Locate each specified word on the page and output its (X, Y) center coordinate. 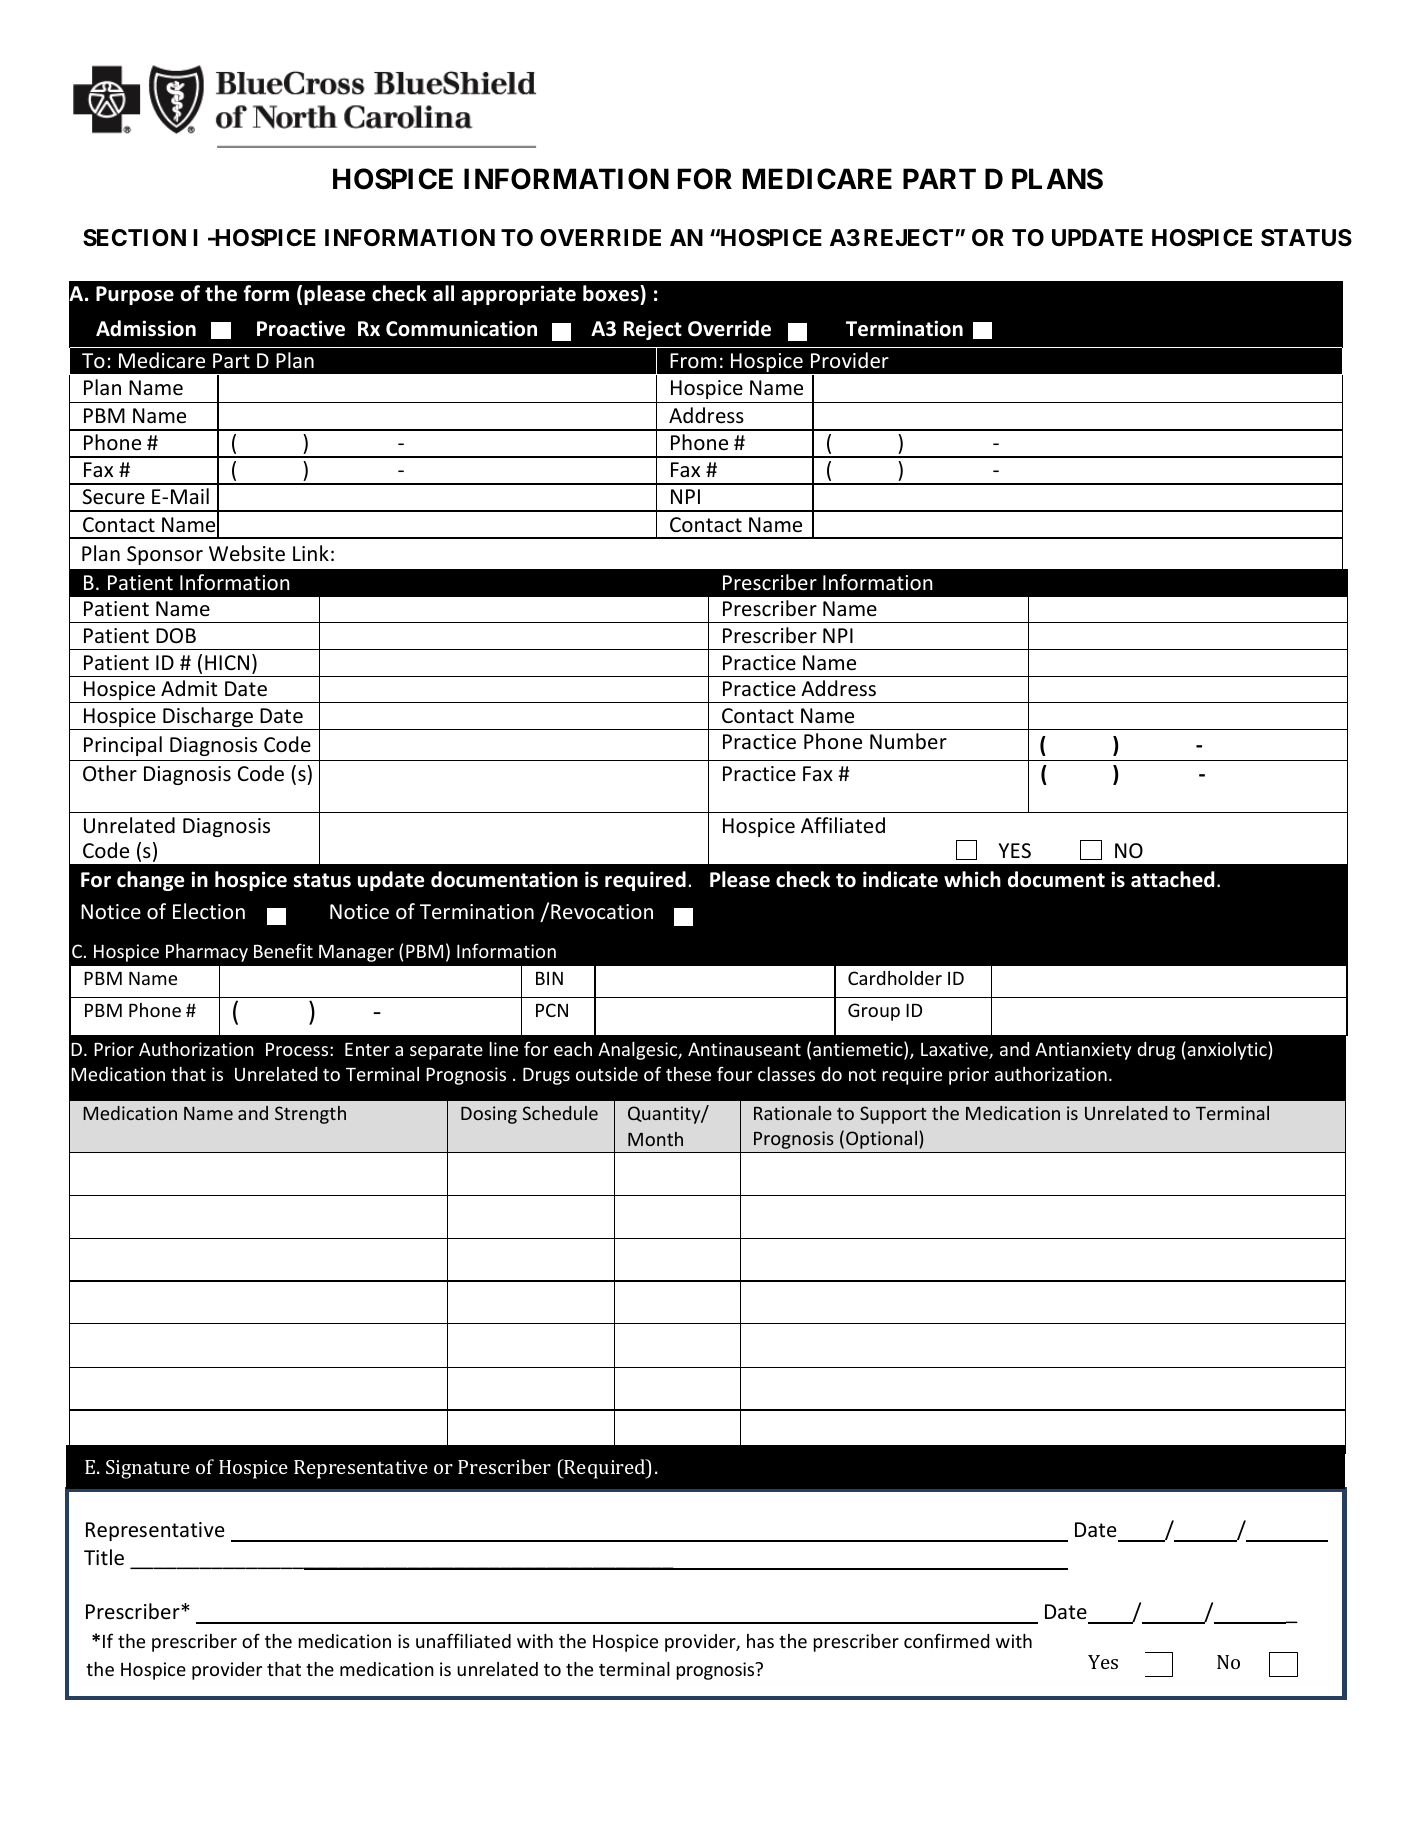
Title (104, 1557)
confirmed (946, 1640)
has (760, 1641)
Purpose (135, 295)
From (693, 361)
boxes (612, 295)
